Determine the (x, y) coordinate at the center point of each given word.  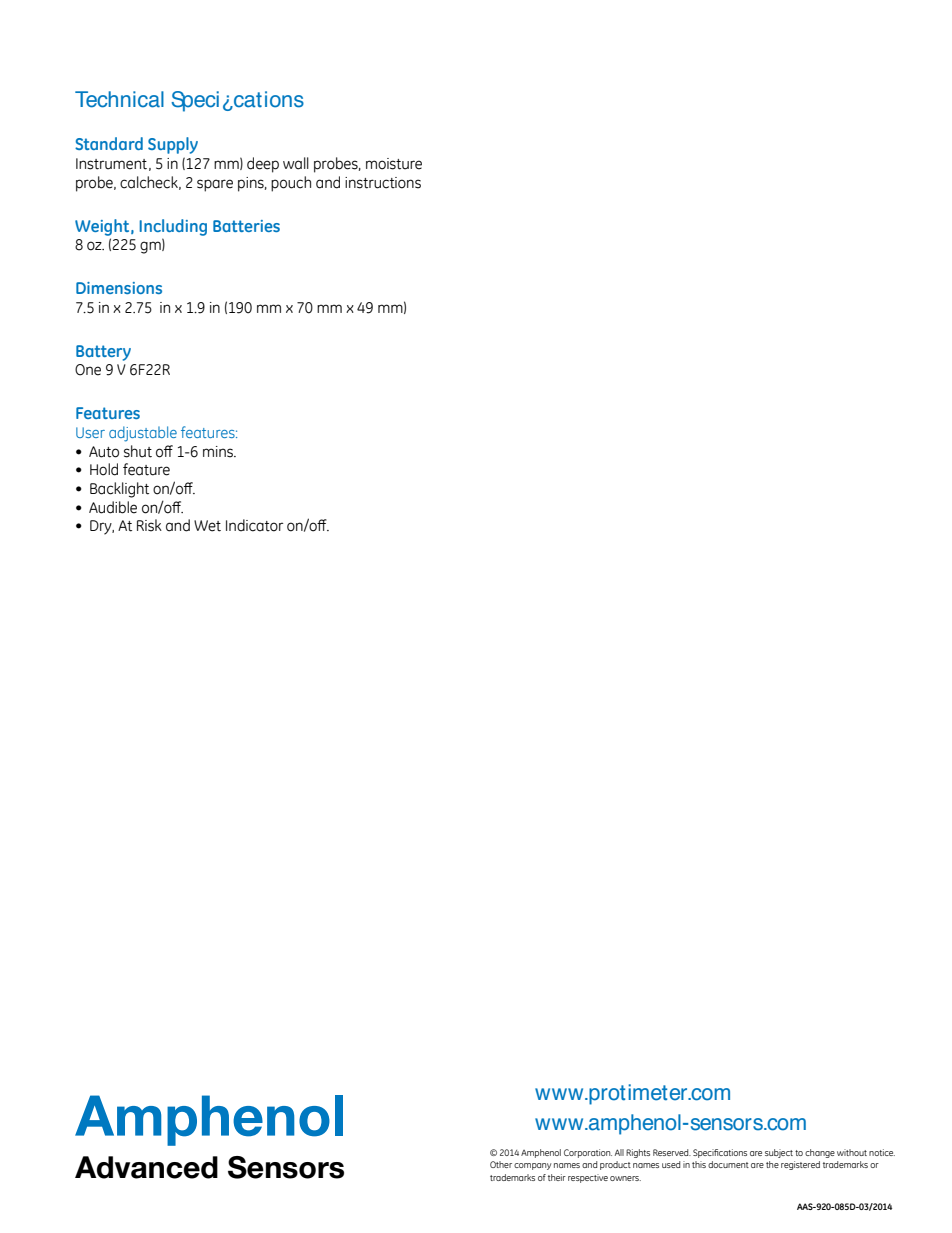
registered (800, 1165)
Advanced (146, 1167)
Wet (207, 526)
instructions (383, 183)
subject (779, 1153)
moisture (394, 164)
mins (219, 452)
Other (501, 1164)
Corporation (588, 1153)
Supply (173, 145)
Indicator (255, 525)
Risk (149, 525)
